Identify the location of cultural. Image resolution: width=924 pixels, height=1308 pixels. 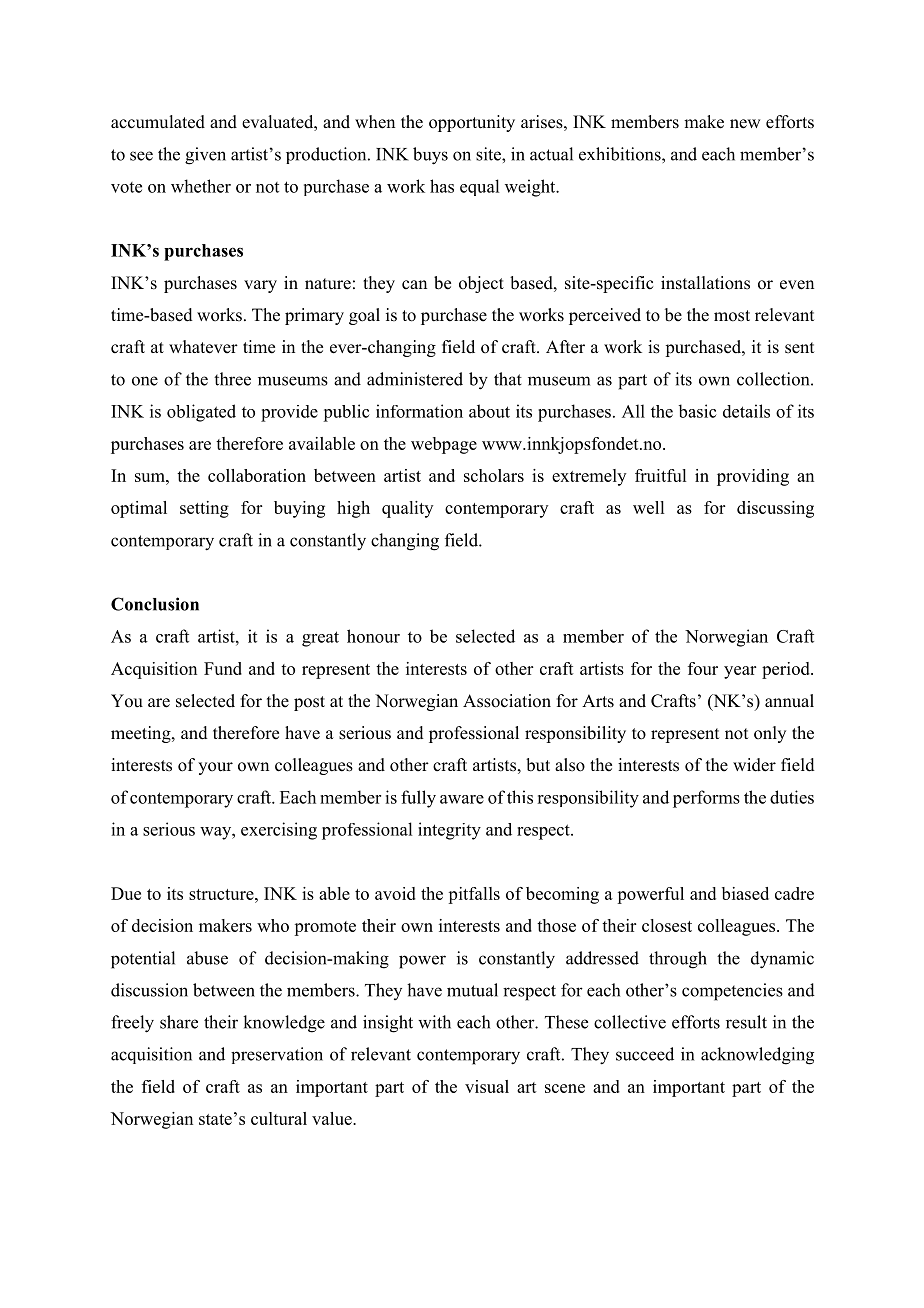
(279, 1118).
